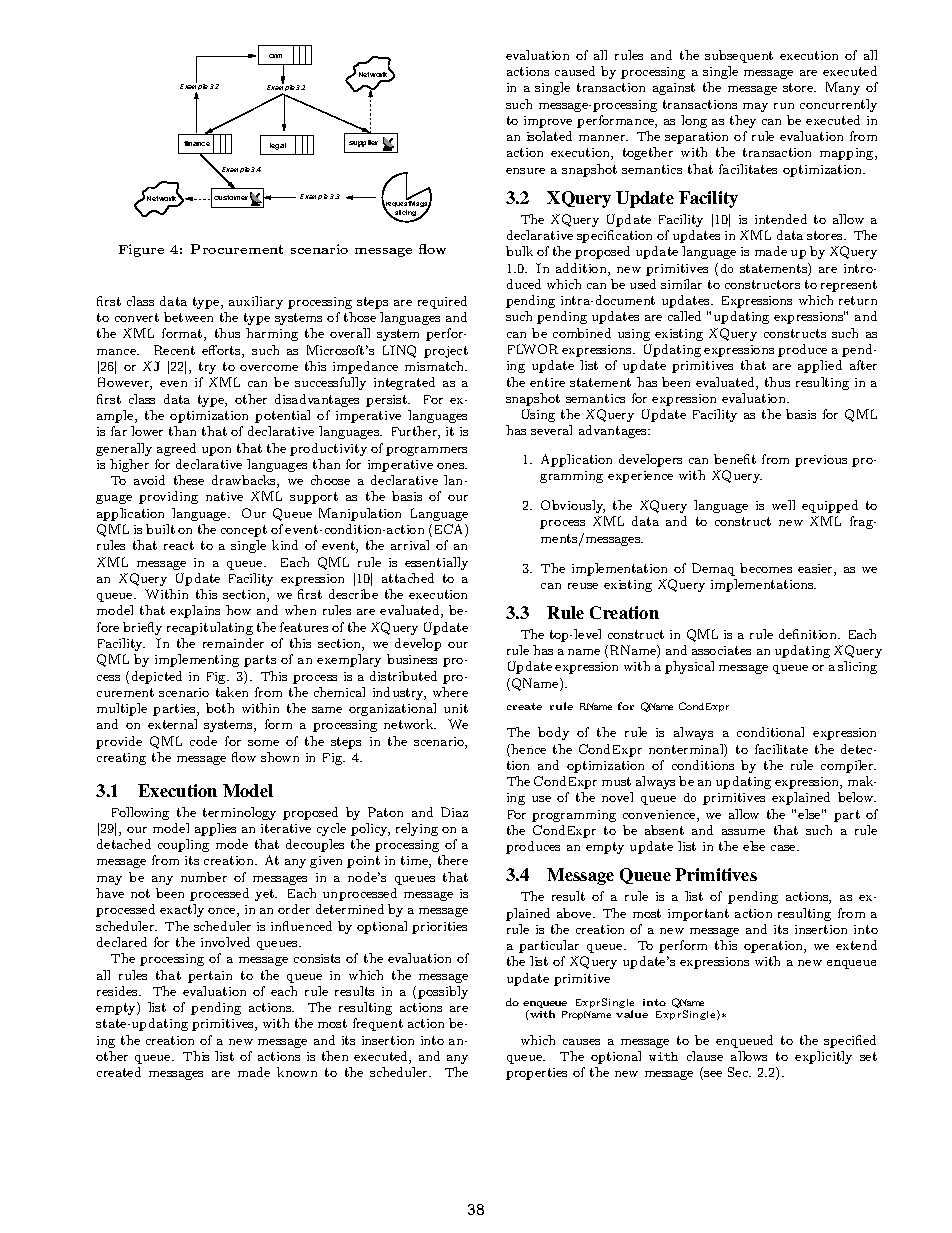 Image resolution: width=952 pixels, height=1233 pixels. Describe the element at coordinates (548, 122) in the screenshot. I see `improve` at that location.
